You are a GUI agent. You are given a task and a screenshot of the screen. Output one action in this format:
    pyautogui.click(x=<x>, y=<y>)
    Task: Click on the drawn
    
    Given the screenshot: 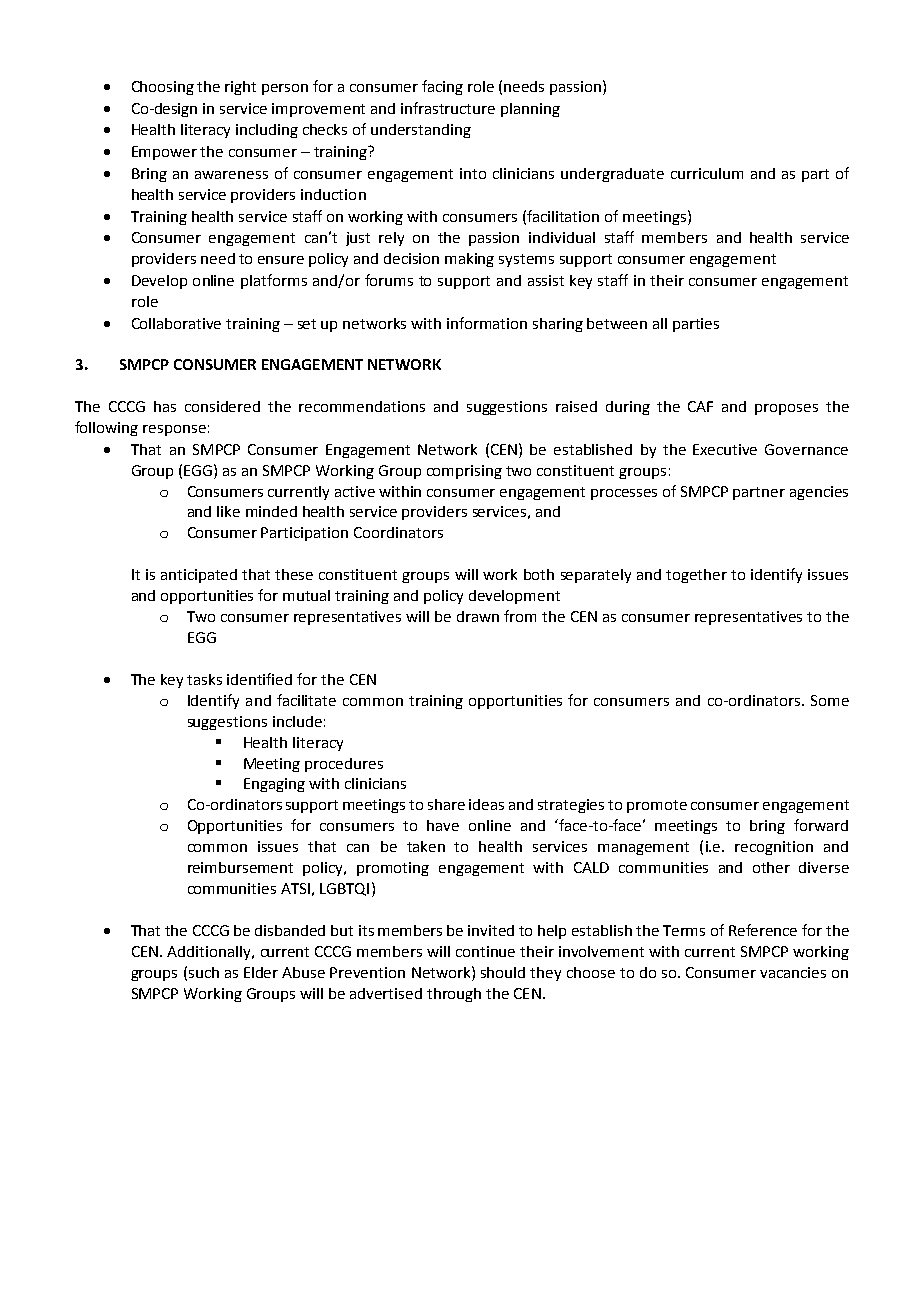 What is the action you would take?
    pyautogui.click(x=478, y=616)
